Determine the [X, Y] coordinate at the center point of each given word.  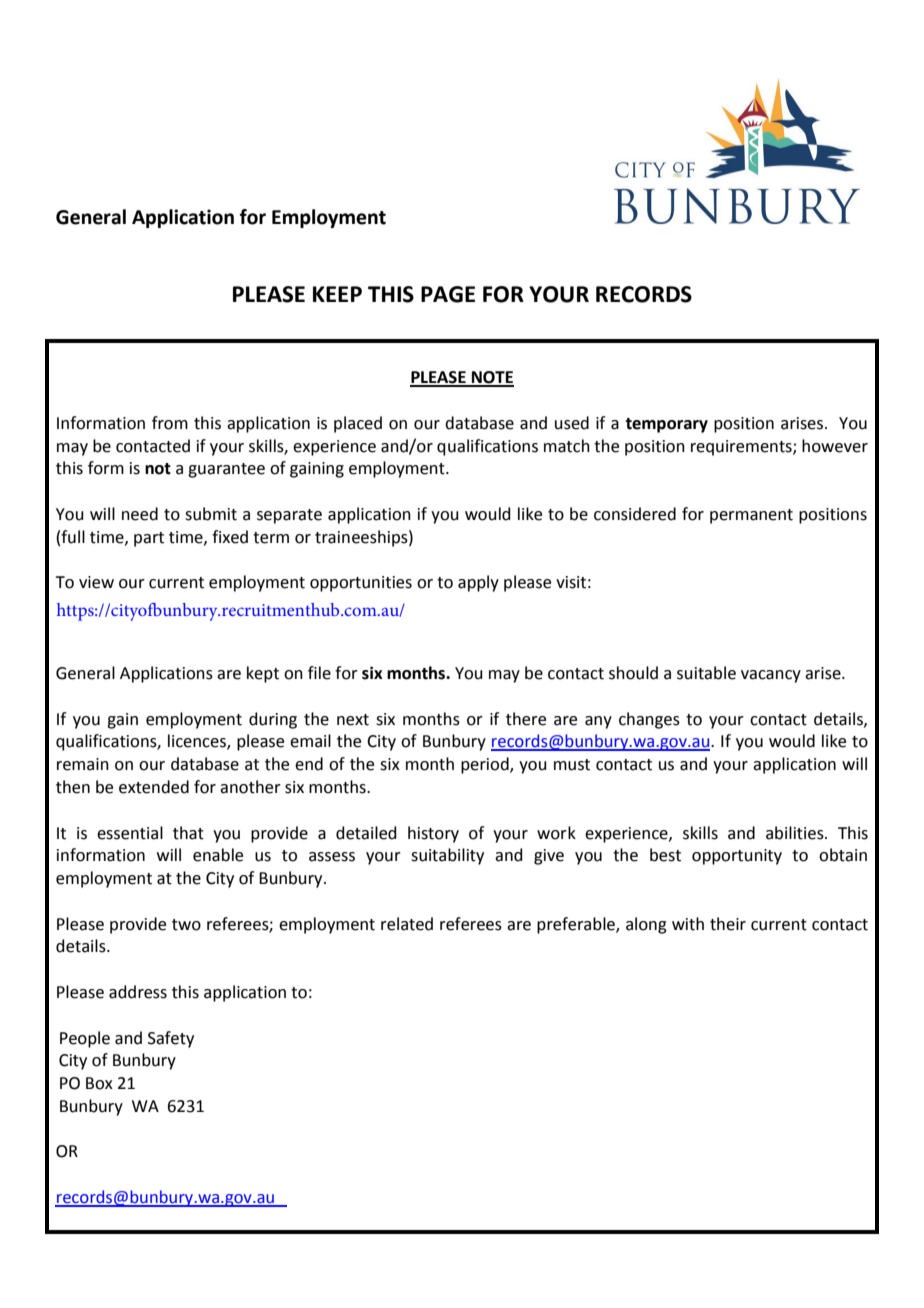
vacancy [771, 676]
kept [263, 674]
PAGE [448, 294]
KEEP [337, 294]
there [526, 719]
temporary [666, 425]
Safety [171, 1039]
